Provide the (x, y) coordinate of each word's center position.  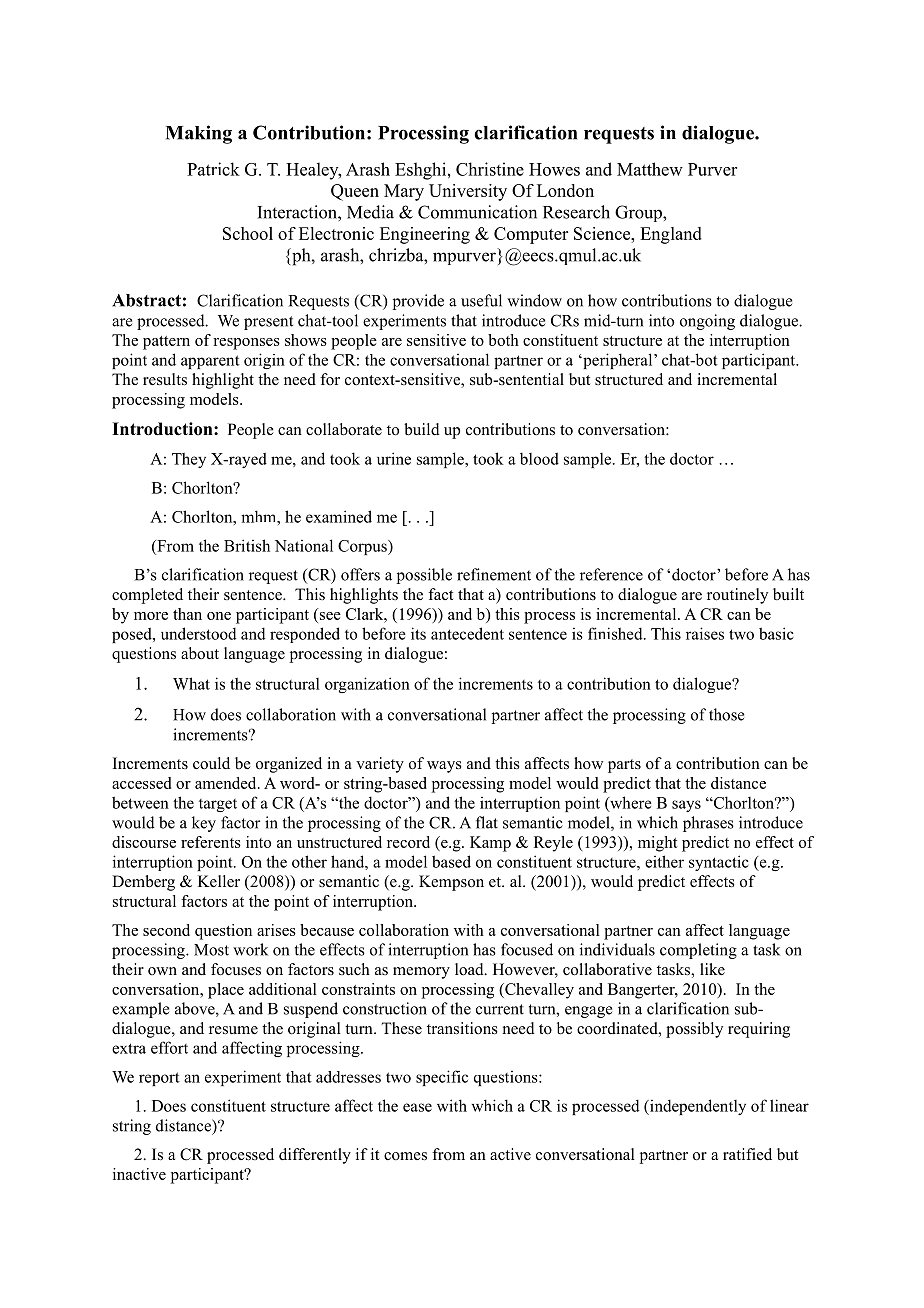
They (189, 460)
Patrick (213, 169)
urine (394, 458)
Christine (490, 169)
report (159, 1079)
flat (487, 822)
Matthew (650, 169)
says (686, 806)
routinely (737, 596)
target (218, 805)
